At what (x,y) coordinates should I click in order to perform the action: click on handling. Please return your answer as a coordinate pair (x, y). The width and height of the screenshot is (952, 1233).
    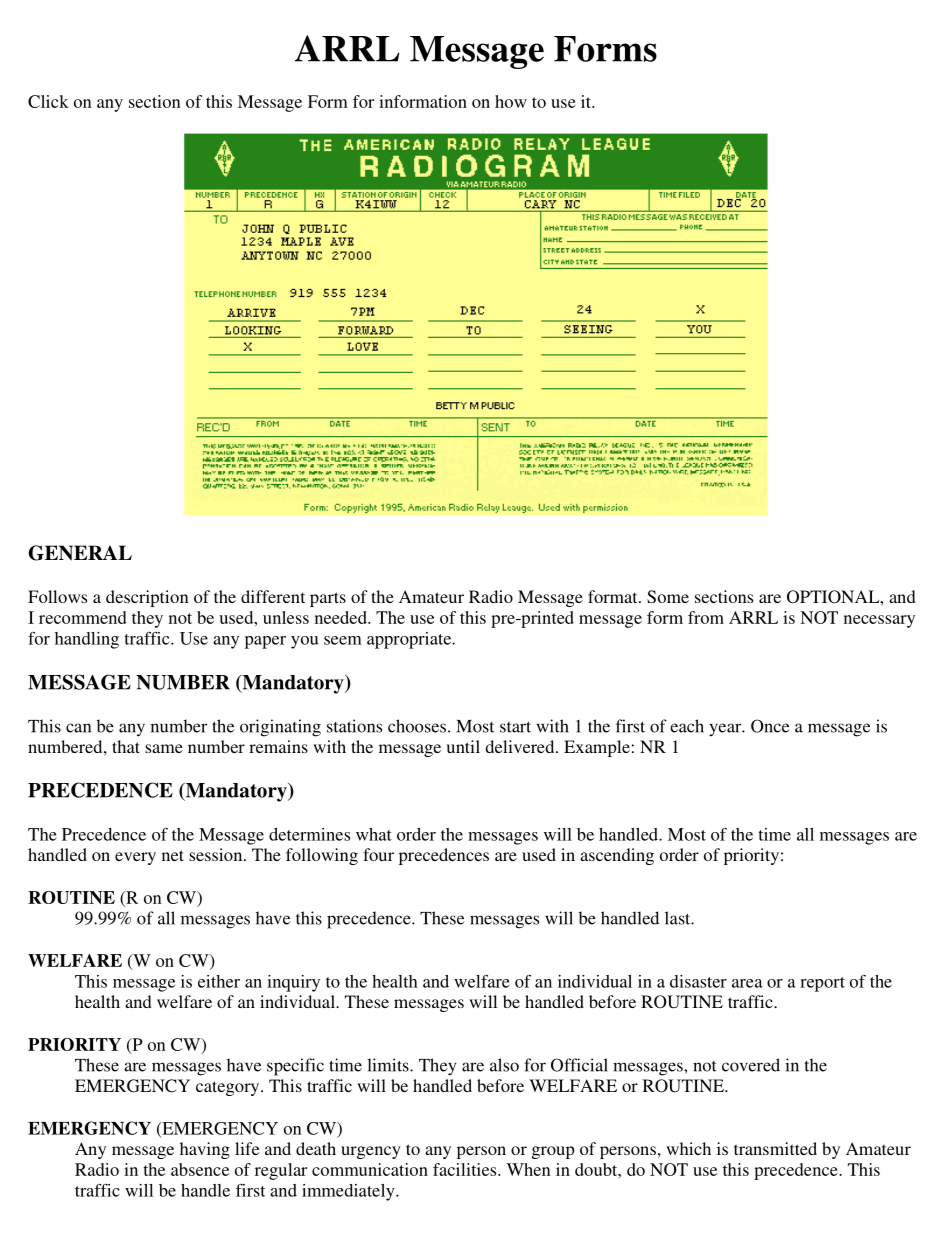
    Looking at the image, I should click on (87, 640).
